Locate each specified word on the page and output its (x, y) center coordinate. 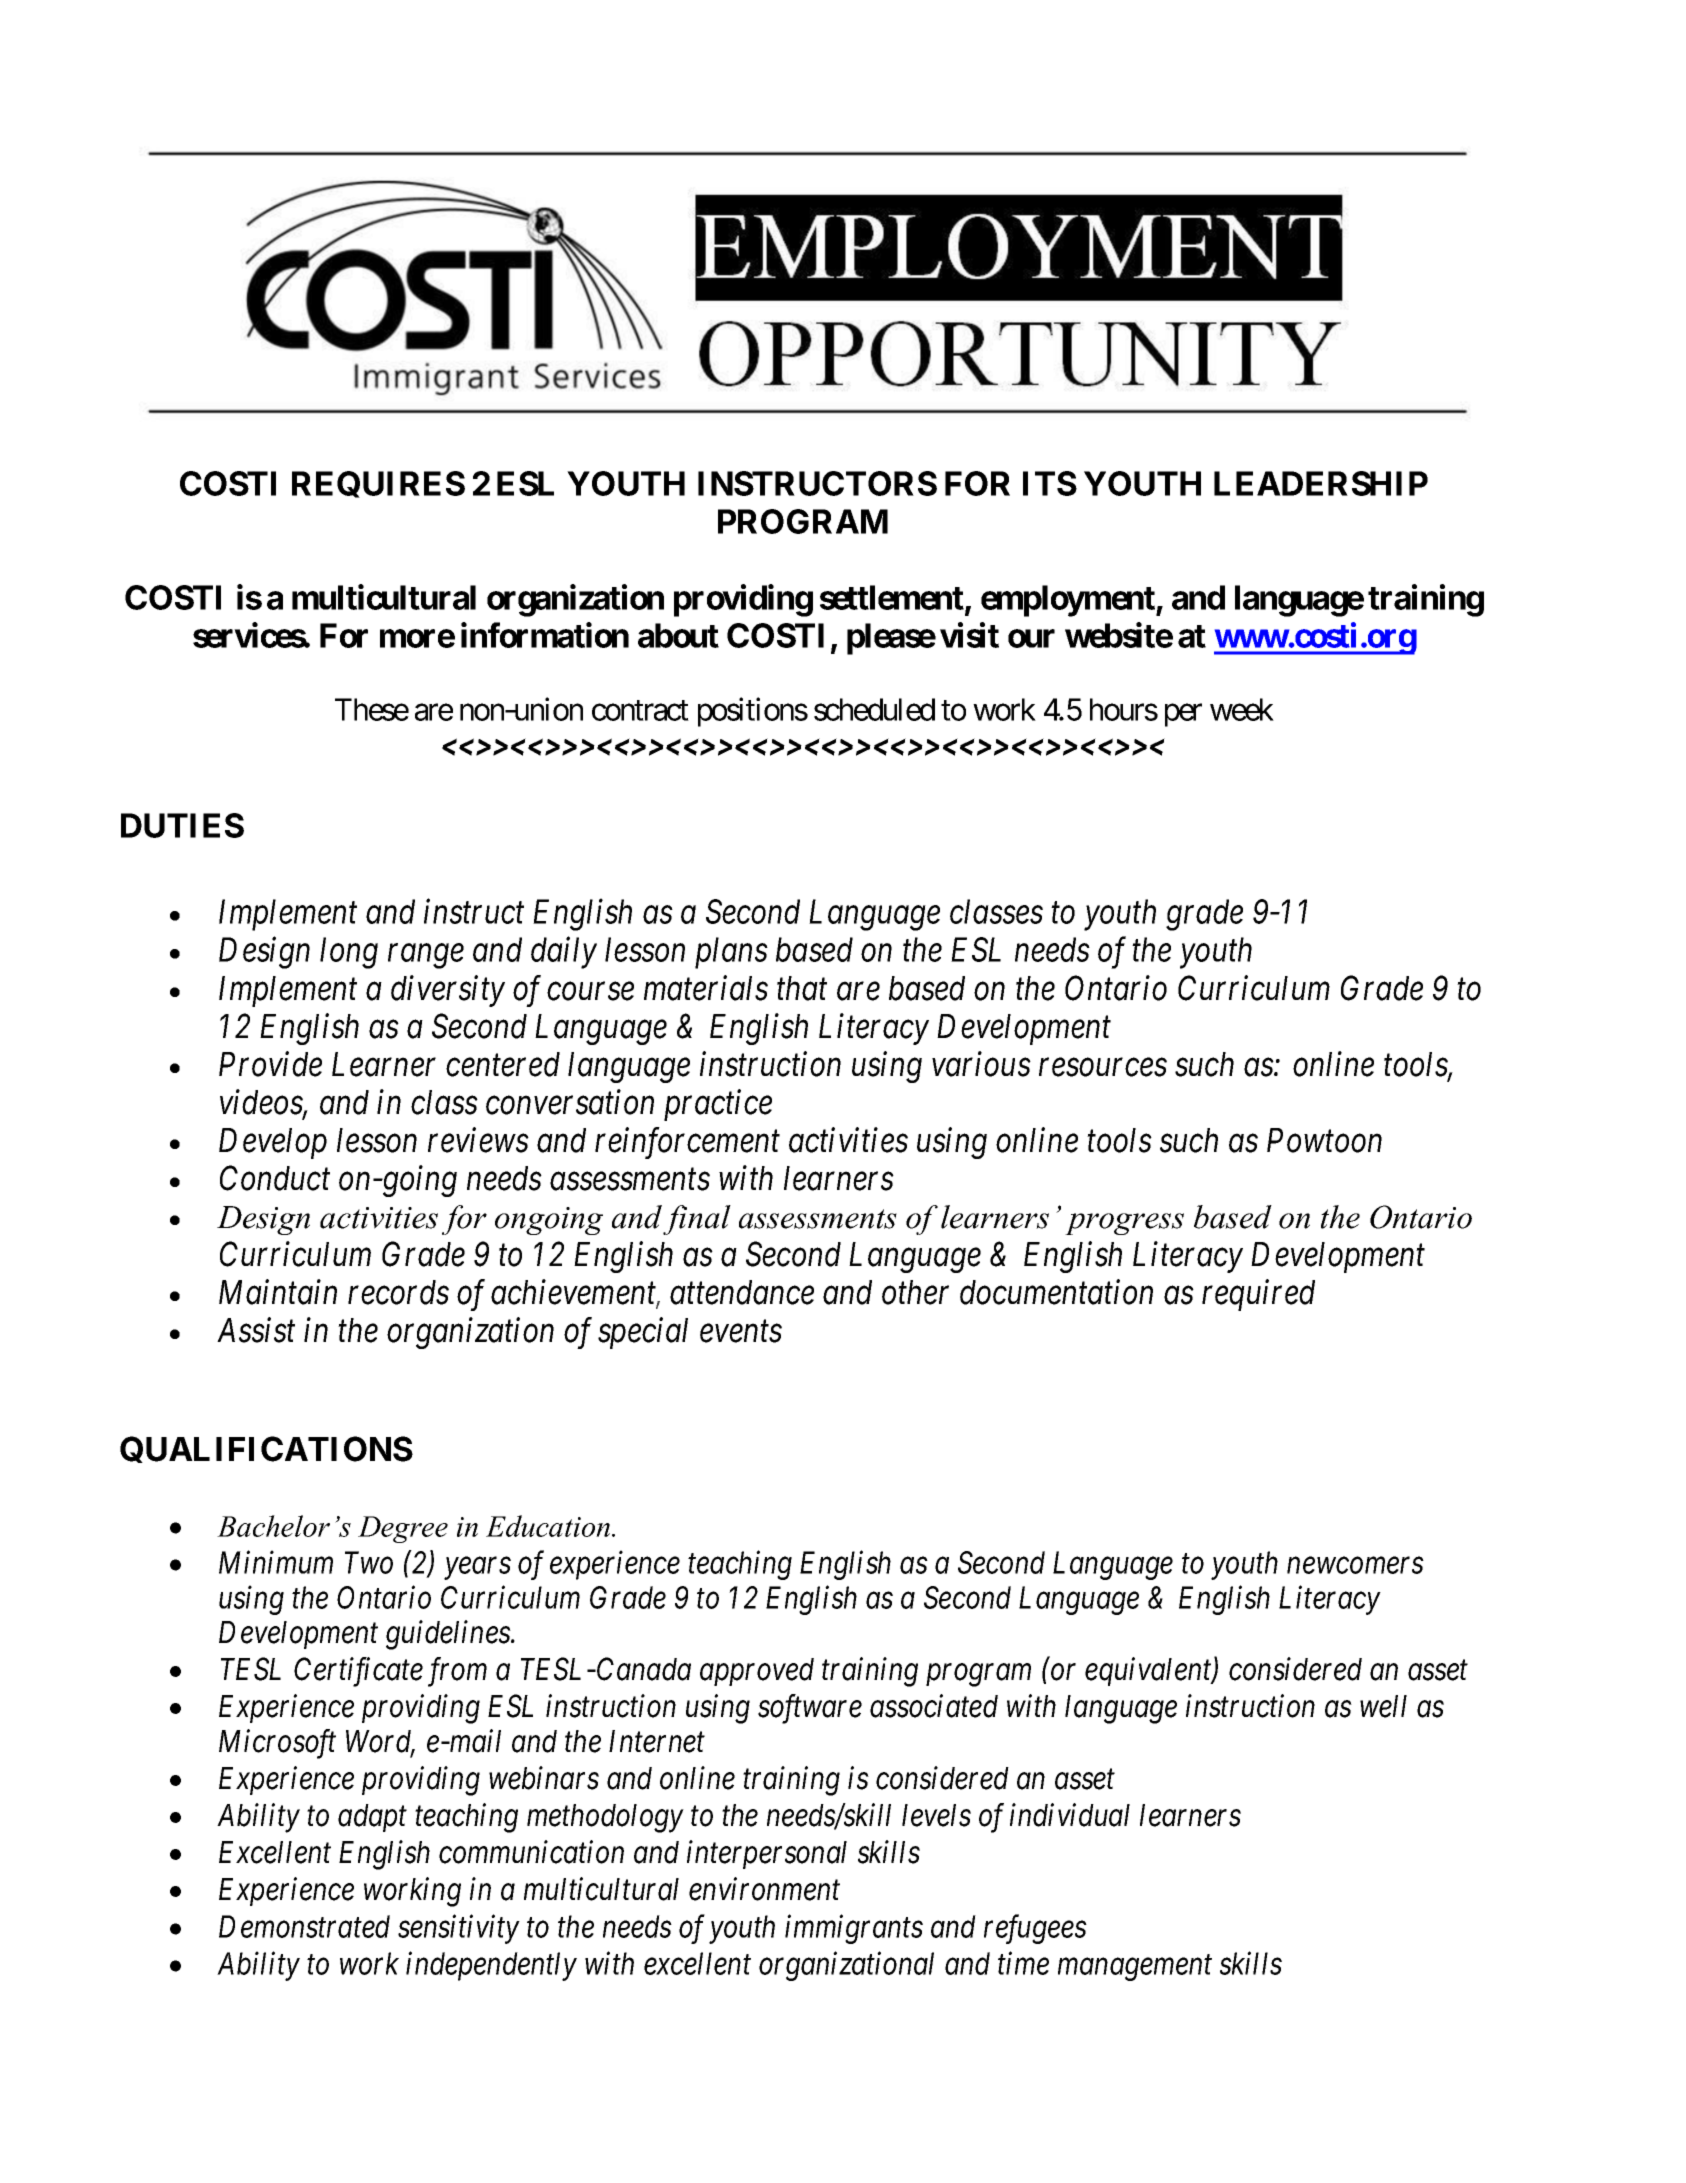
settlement (893, 599)
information (545, 635)
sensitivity (459, 1929)
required (1258, 1295)
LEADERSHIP (1321, 483)
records (398, 1292)
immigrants (854, 1929)
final (697, 1220)
